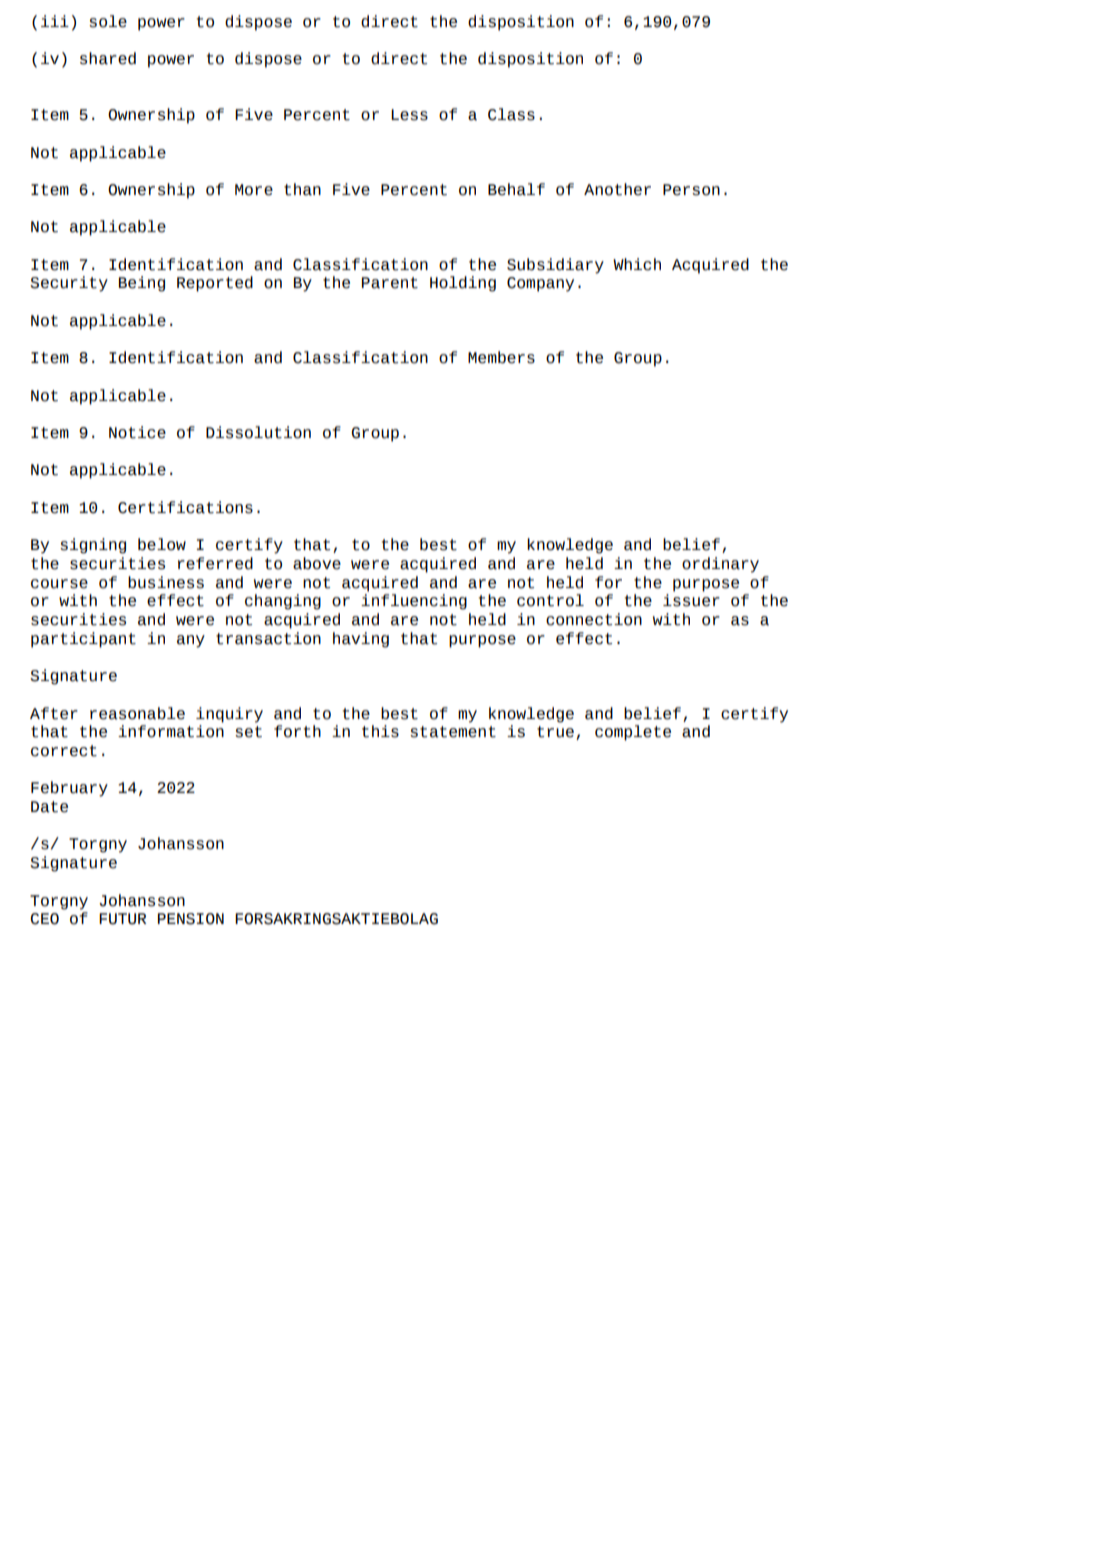  I want to click on ordinary, so click(720, 565).
